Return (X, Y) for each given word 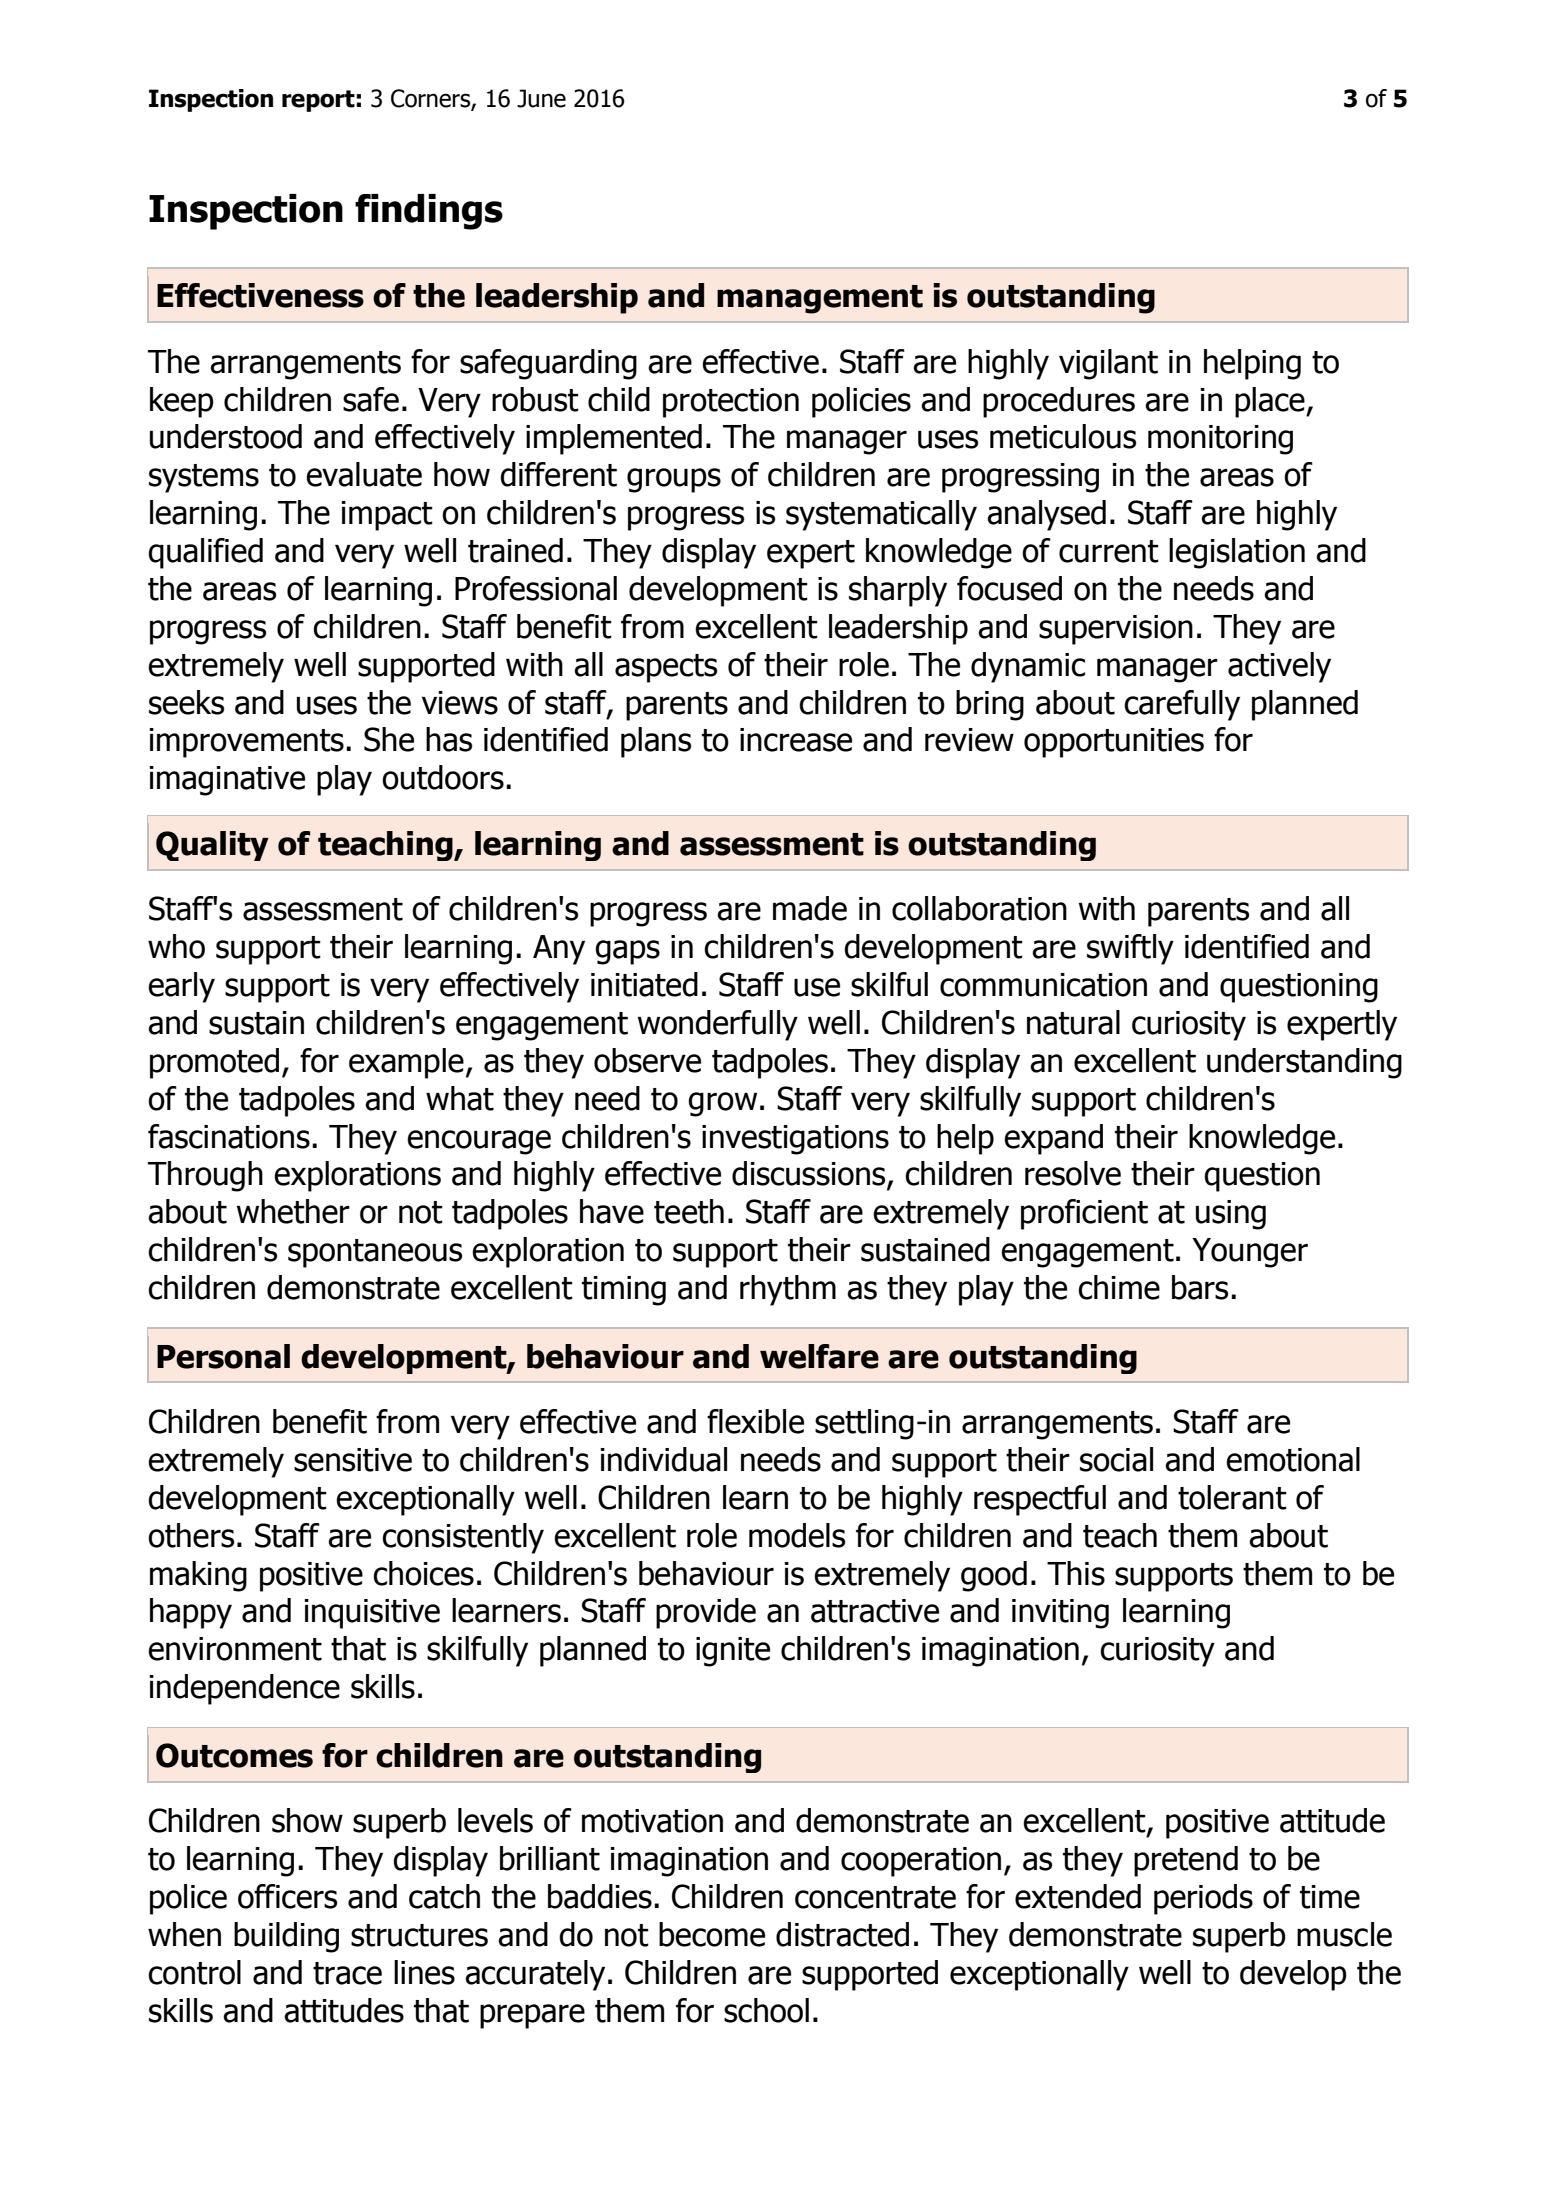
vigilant (1108, 364)
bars (1200, 1287)
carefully (1182, 705)
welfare (819, 1356)
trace (347, 1973)
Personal (223, 1356)
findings (429, 212)
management (820, 299)
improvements (247, 743)
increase (796, 740)
